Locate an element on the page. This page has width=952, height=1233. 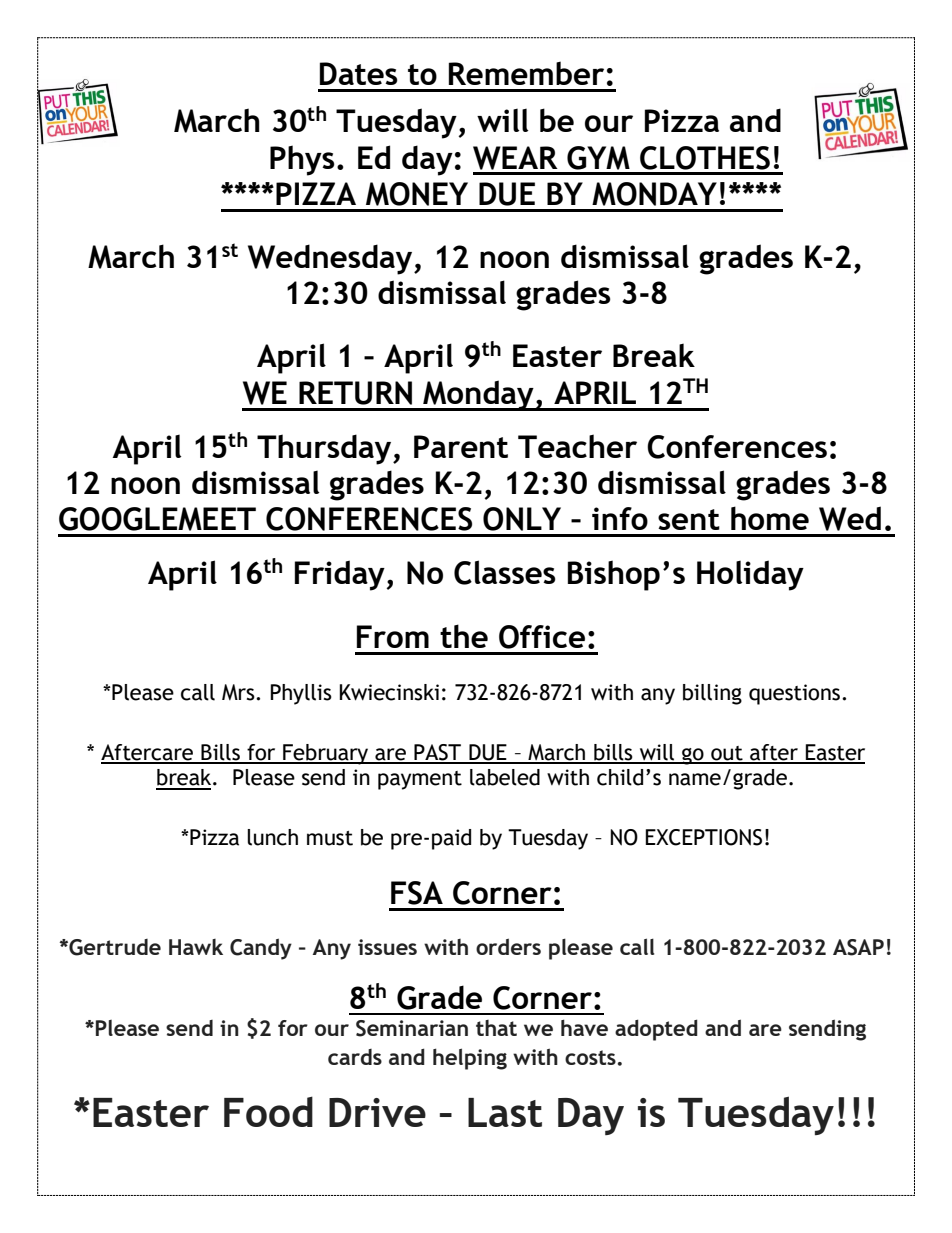
helping is located at coordinates (470, 1059).
